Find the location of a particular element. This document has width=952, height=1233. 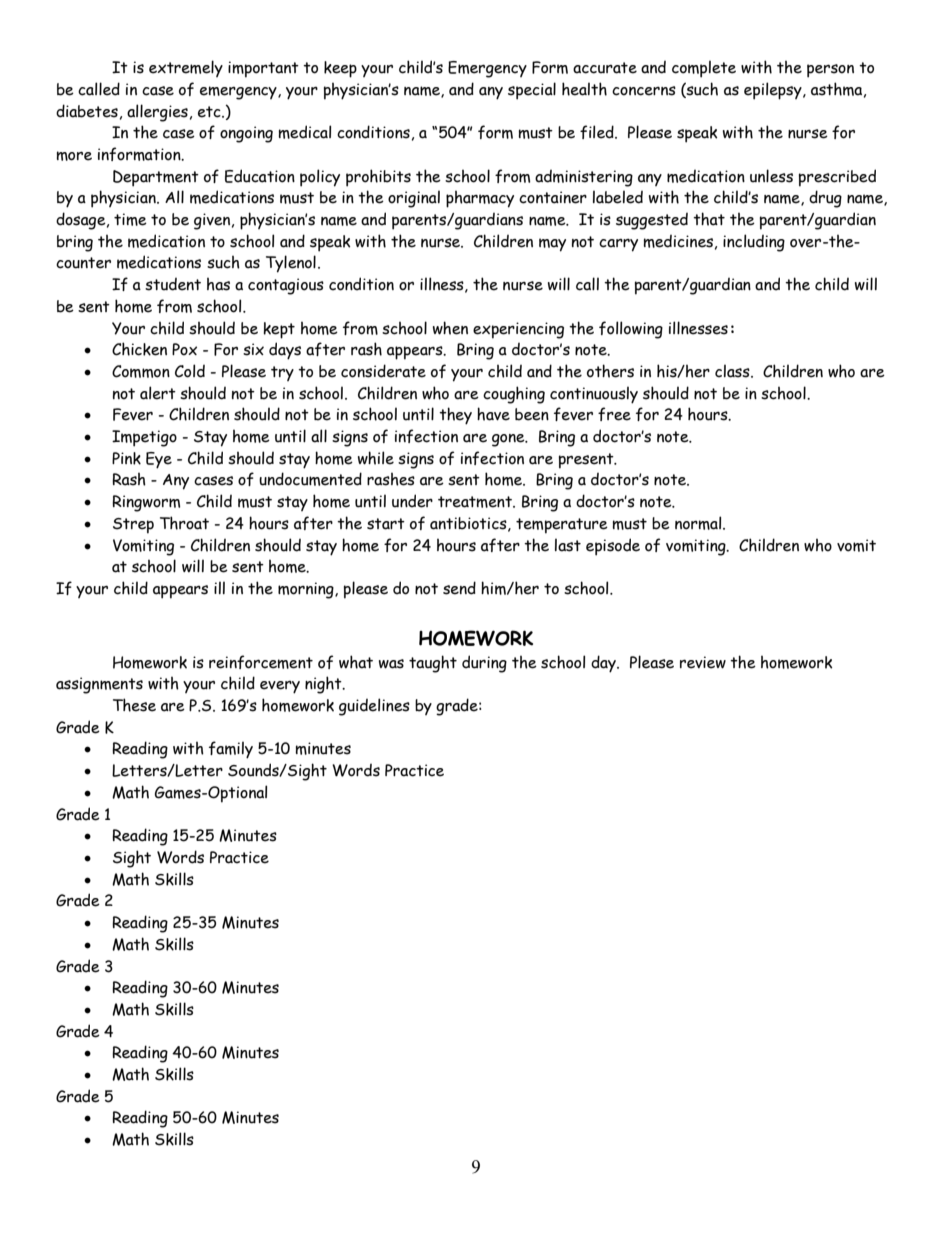

student is located at coordinates (173, 284).
